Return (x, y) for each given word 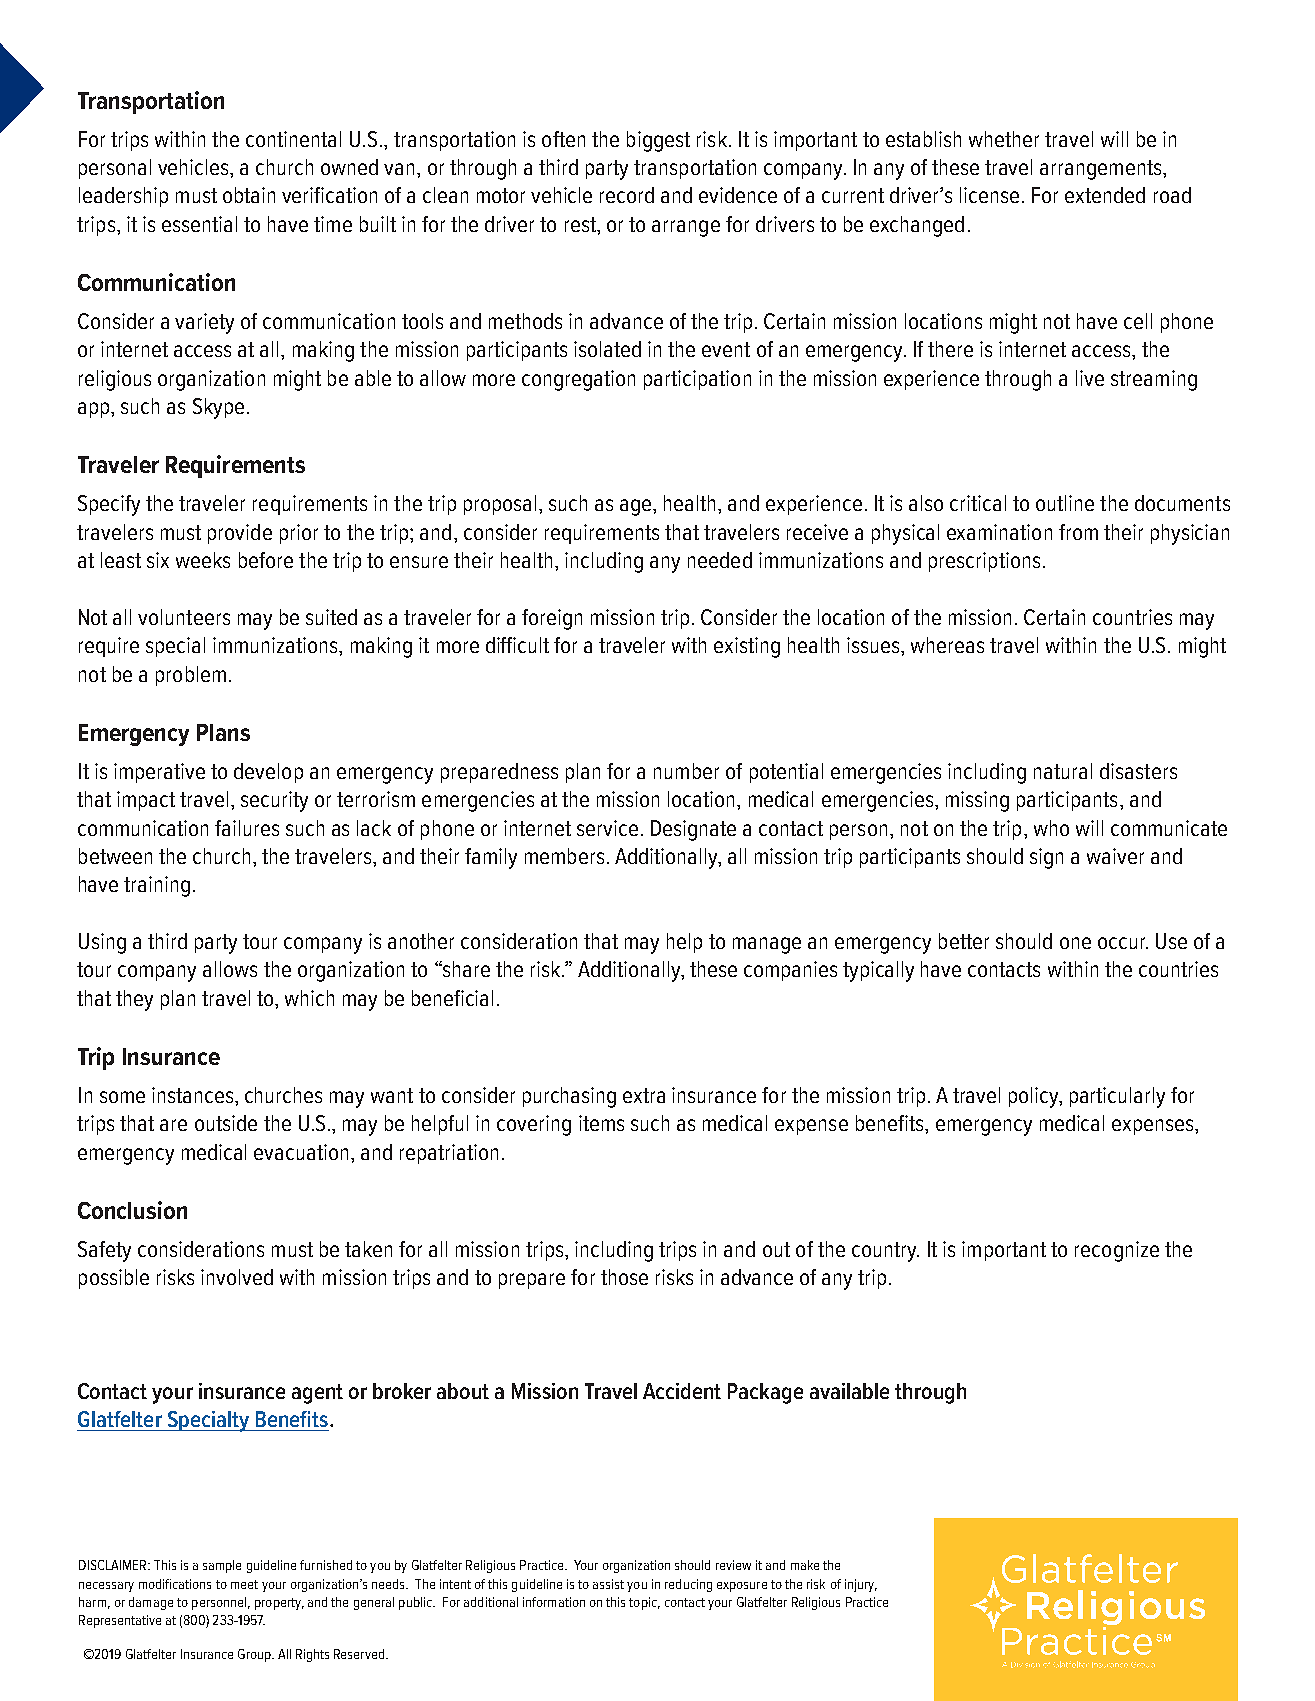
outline (1065, 503)
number (686, 771)
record (627, 195)
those (624, 1277)
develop (268, 773)
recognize (1117, 1251)
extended (1105, 195)
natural (1063, 771)
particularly (1117, 1097)
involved (237, 1277)
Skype (218, 408)
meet (244, 1584)
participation (697, 380)
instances (194, 1095)
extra (644, 1095)
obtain (249, 195)
